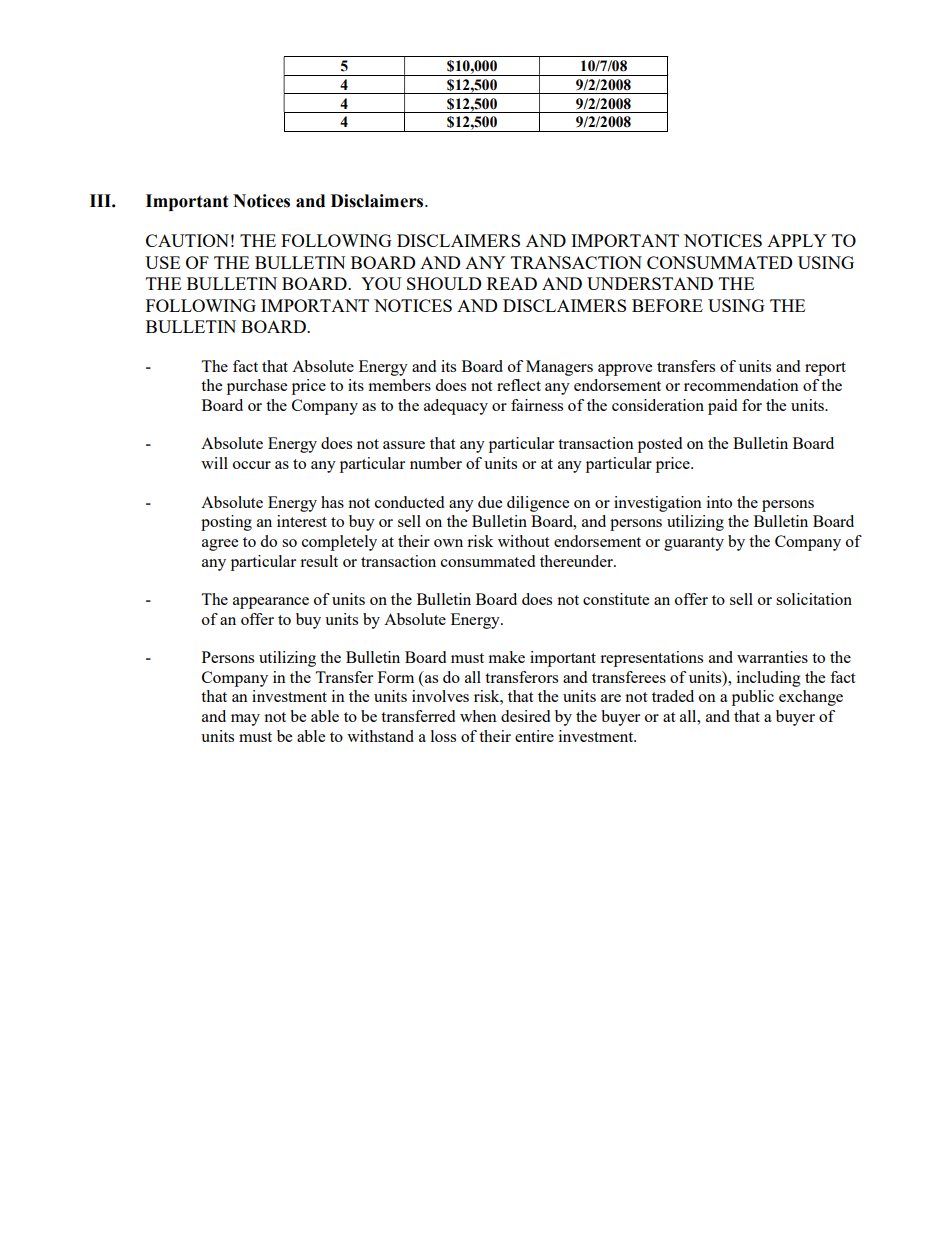 This image has width=952, height=1233. I want to click on USE, so click(162, 262).
